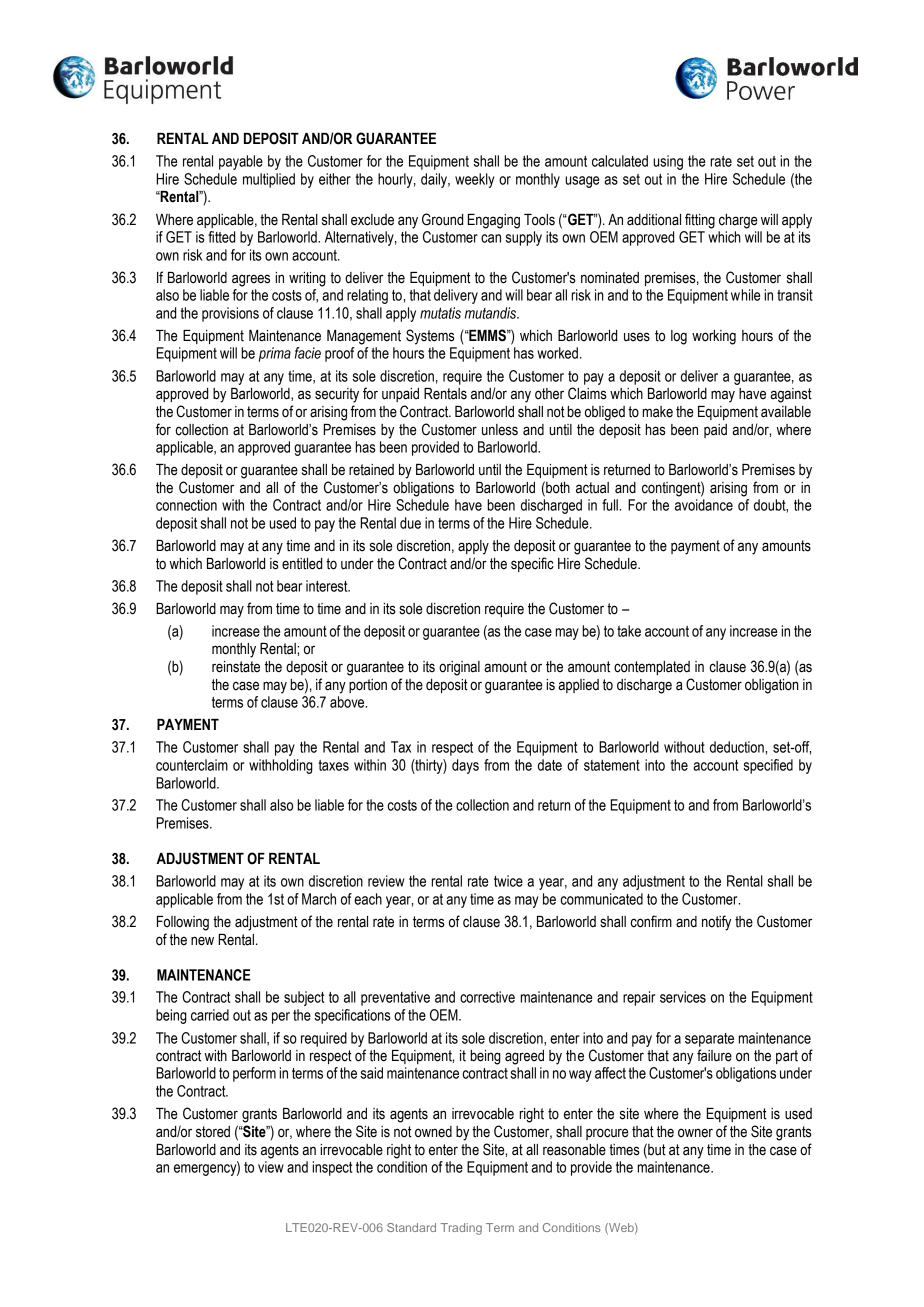  I want to click on using, so click(668, 162).
